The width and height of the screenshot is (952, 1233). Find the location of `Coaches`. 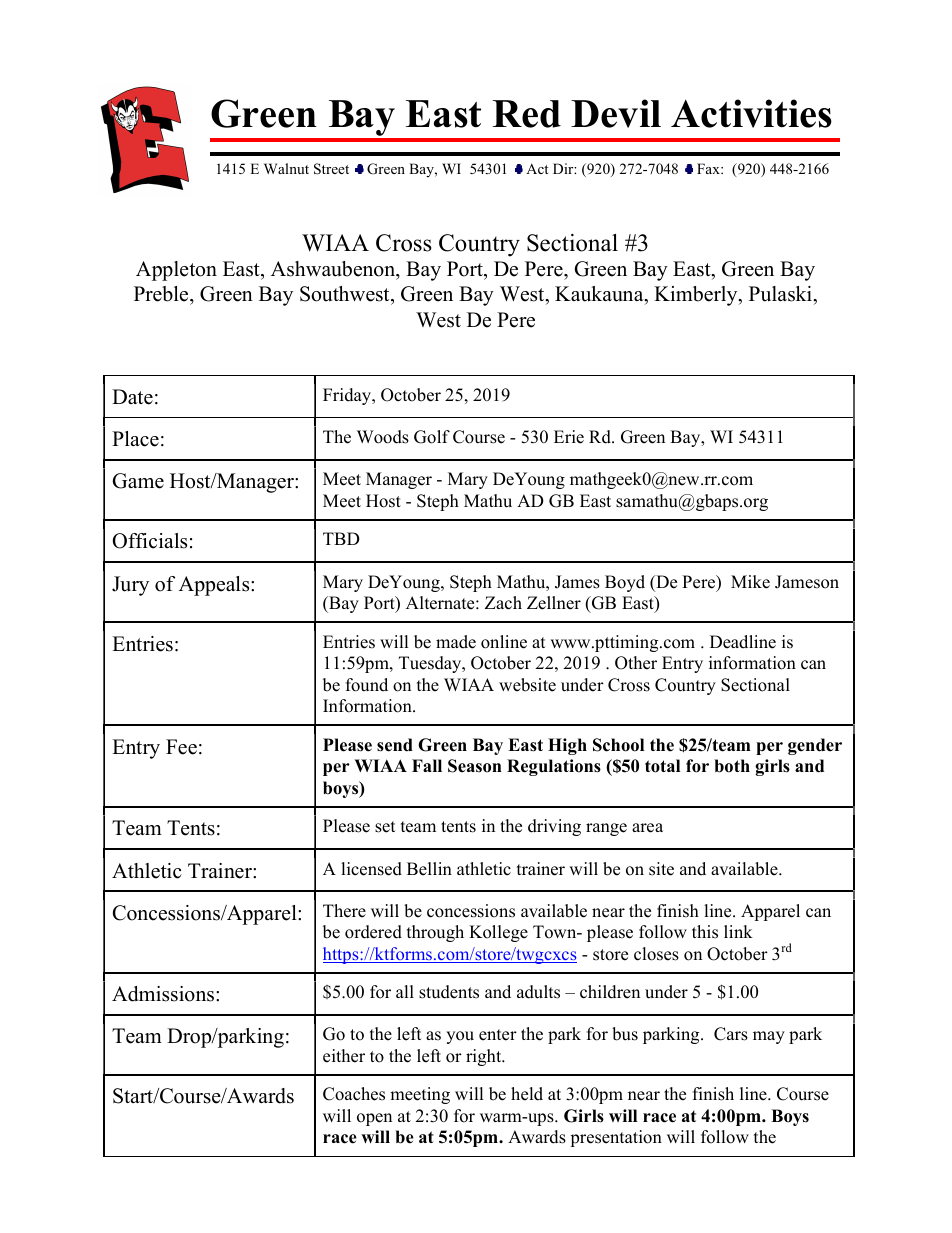

Coaches is located at coordinates (354, 1094).
